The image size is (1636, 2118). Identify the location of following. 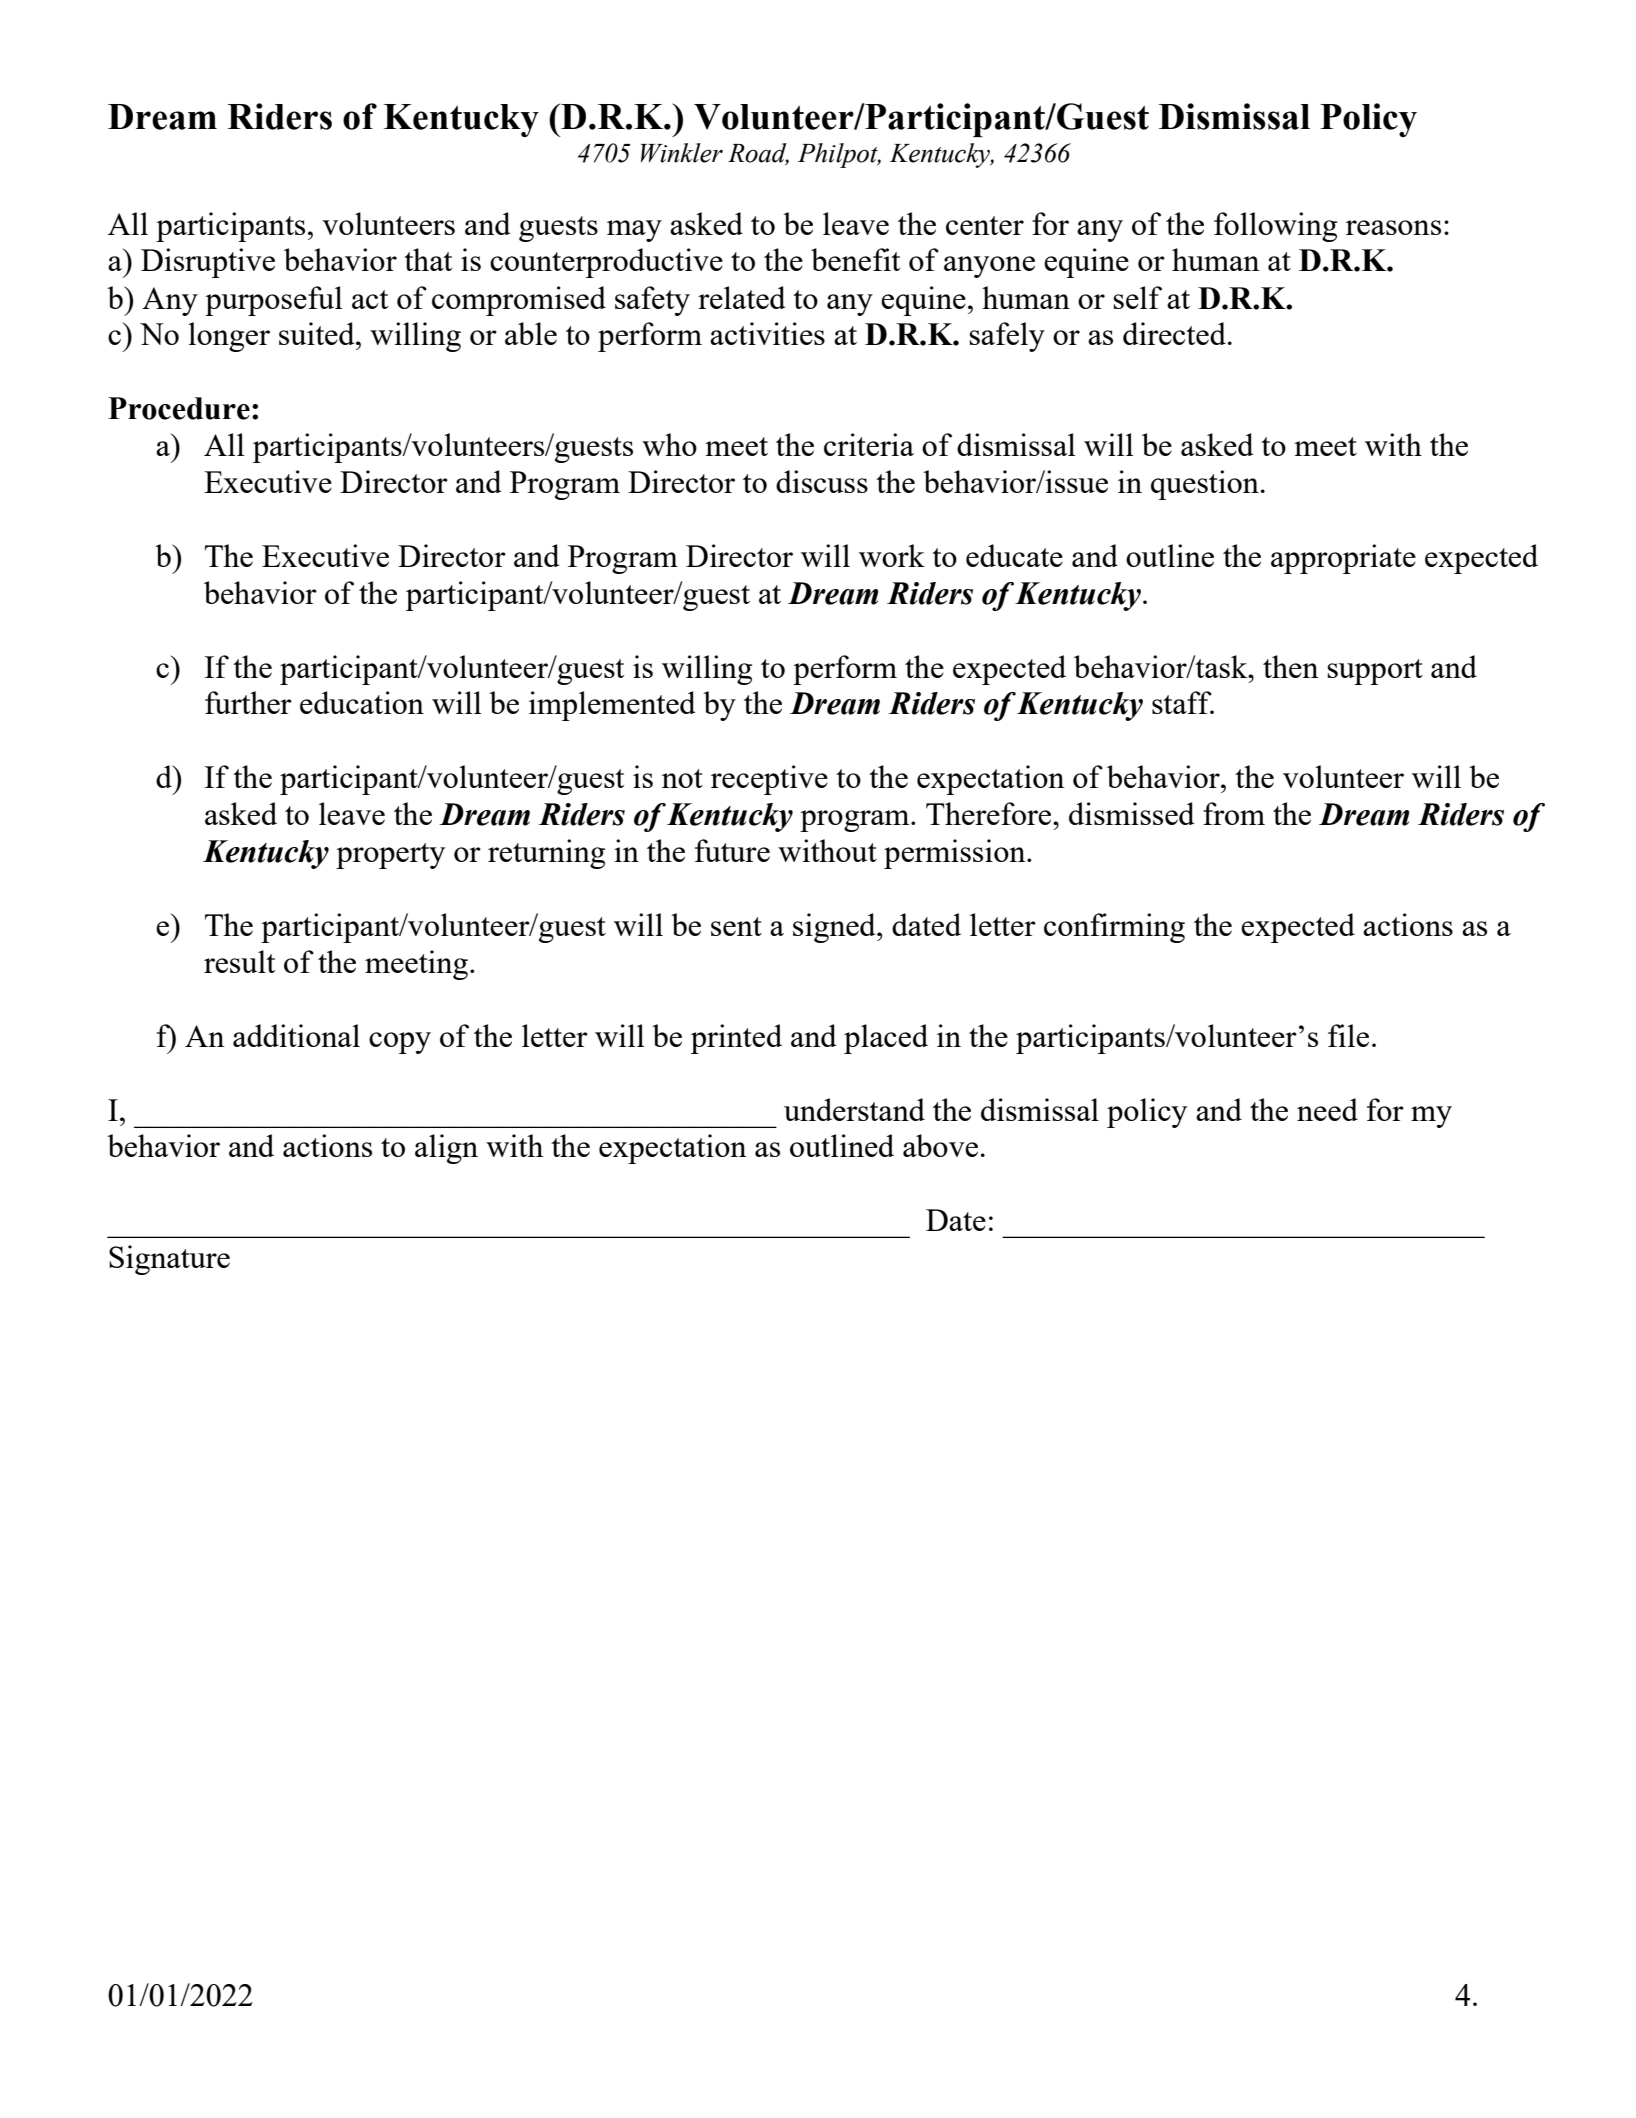
(1275, 227).
